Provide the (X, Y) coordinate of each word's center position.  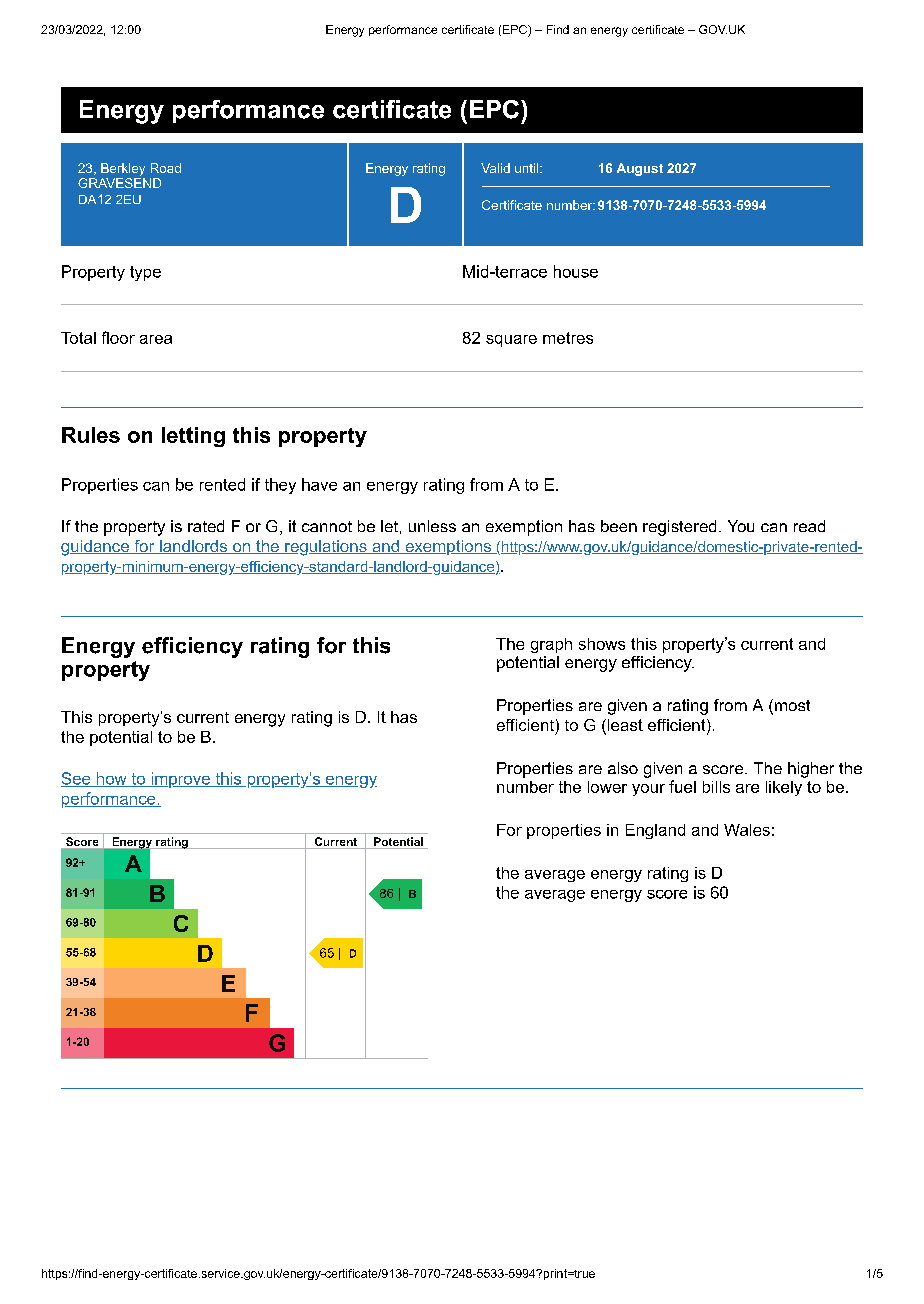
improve (180, 780)
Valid (495, 168)
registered (679, 528)
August (640, 169)
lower (607, 787)
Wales (747, 830)
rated (206, 526)
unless (432, 526)
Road (166, 168)
